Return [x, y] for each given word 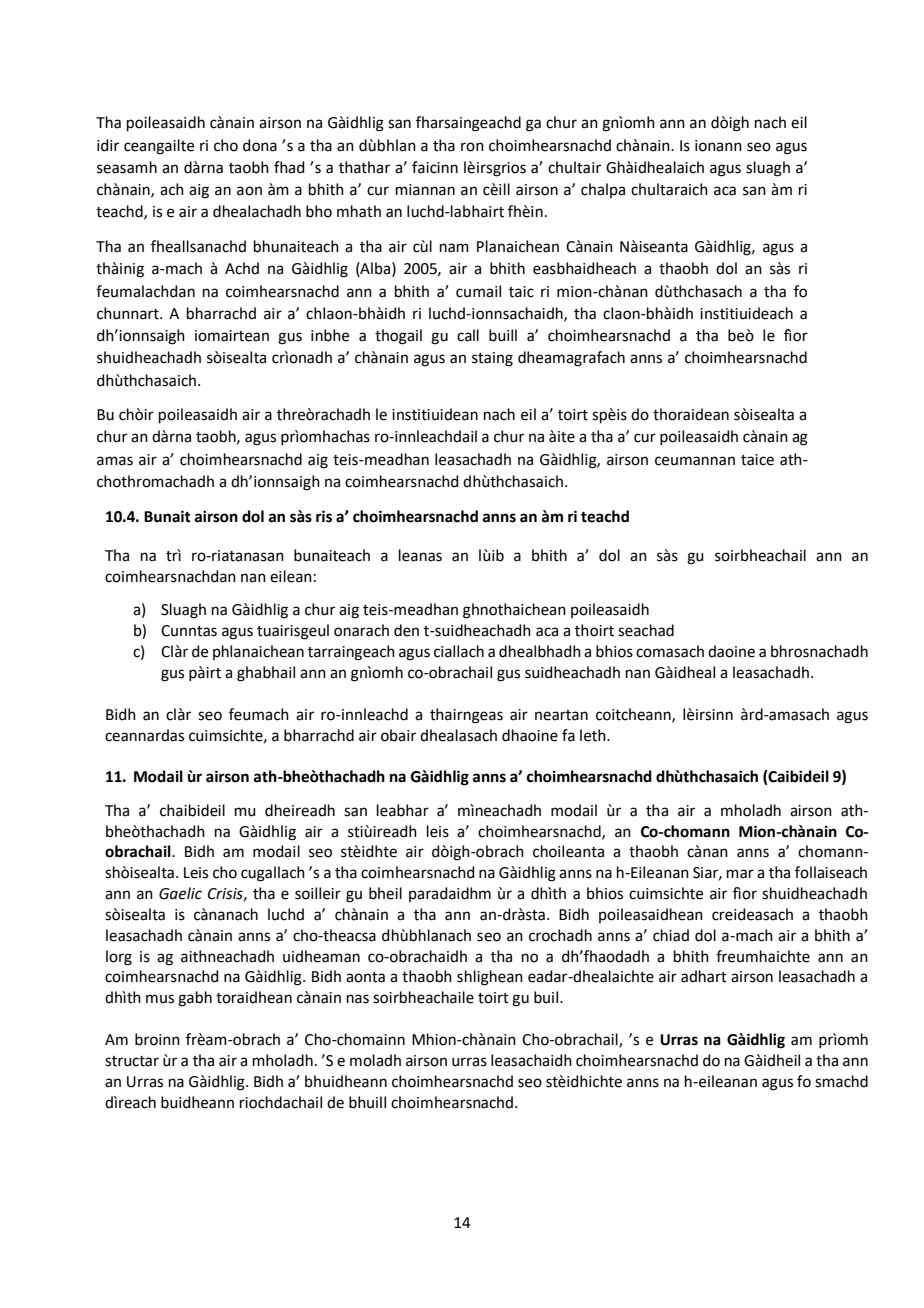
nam [454, 248]
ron [472, 147]
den [406, 630]
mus [160, 999]
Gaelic [180, 893]
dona [260, 145]
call [468, 335]
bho [319, 211]
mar [740, 874]
